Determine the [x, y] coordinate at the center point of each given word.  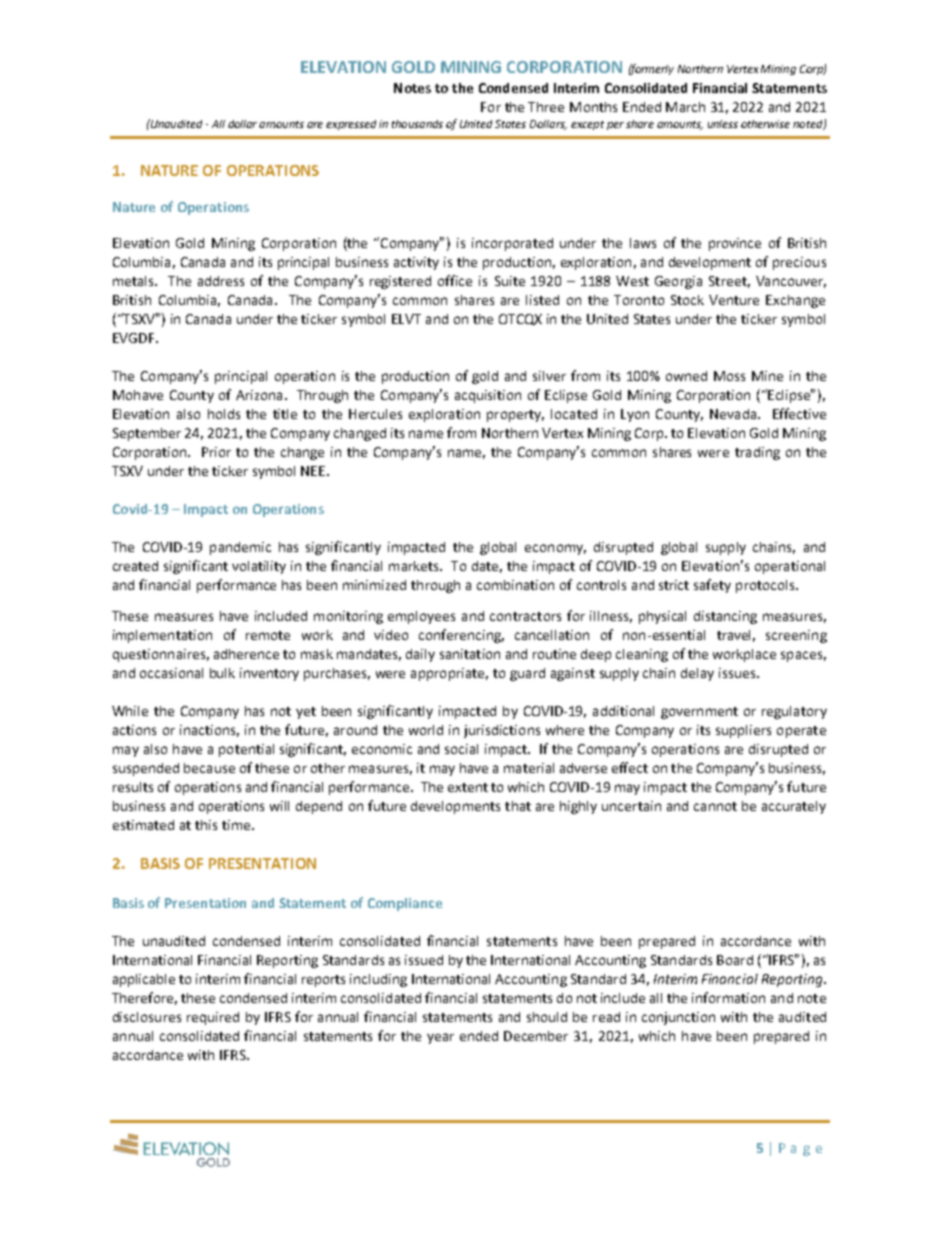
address [221, 281]
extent [468, 787]
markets [415, 566]
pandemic [240, 548]
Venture [734, 300]
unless [723, 124]
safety [712, 586]
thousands [417, 124]
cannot [715, 806]
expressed [351, 125]
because [209, 768]
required [213, 1018]
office [455, 280]
